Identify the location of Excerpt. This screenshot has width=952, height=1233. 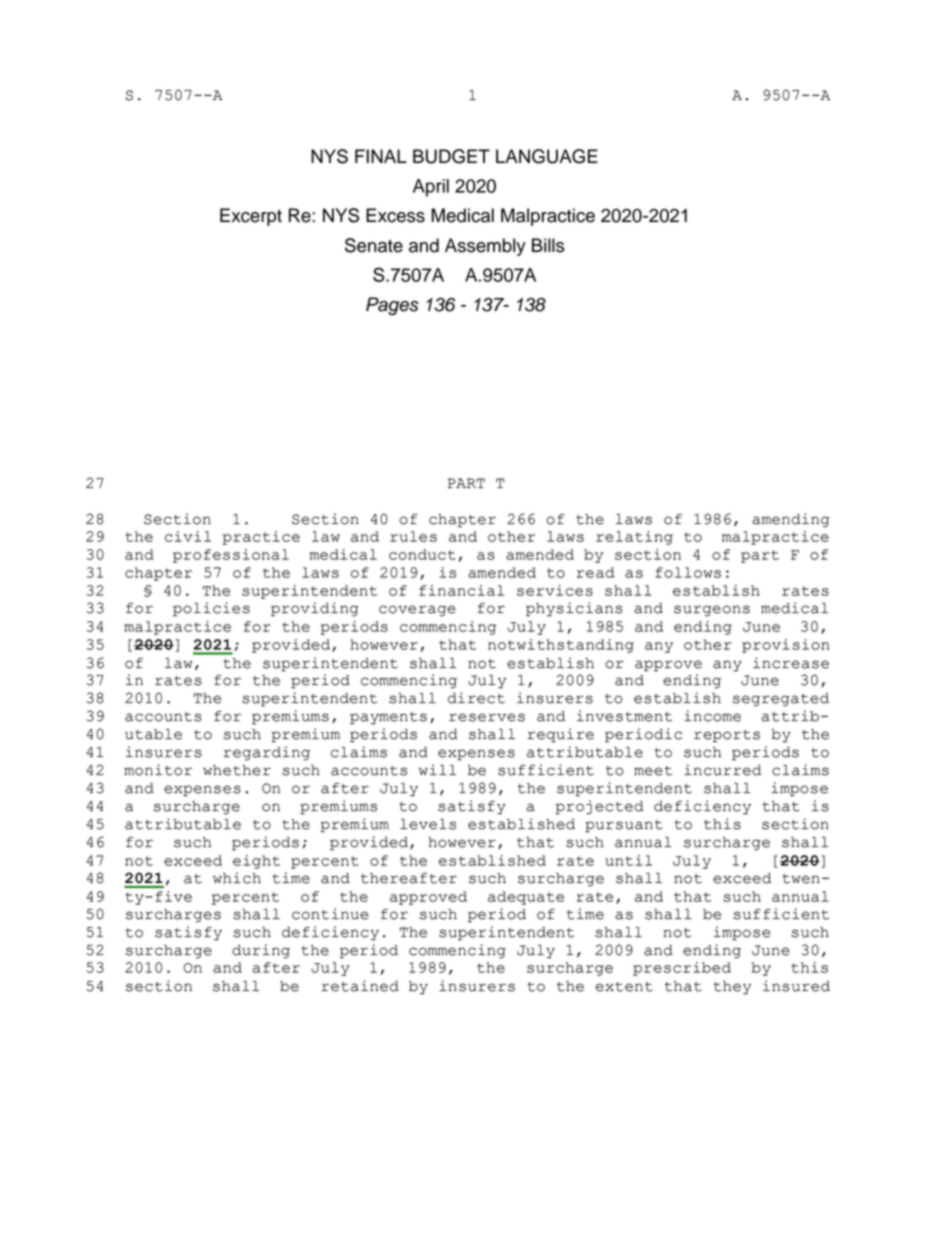
(251, 217).
